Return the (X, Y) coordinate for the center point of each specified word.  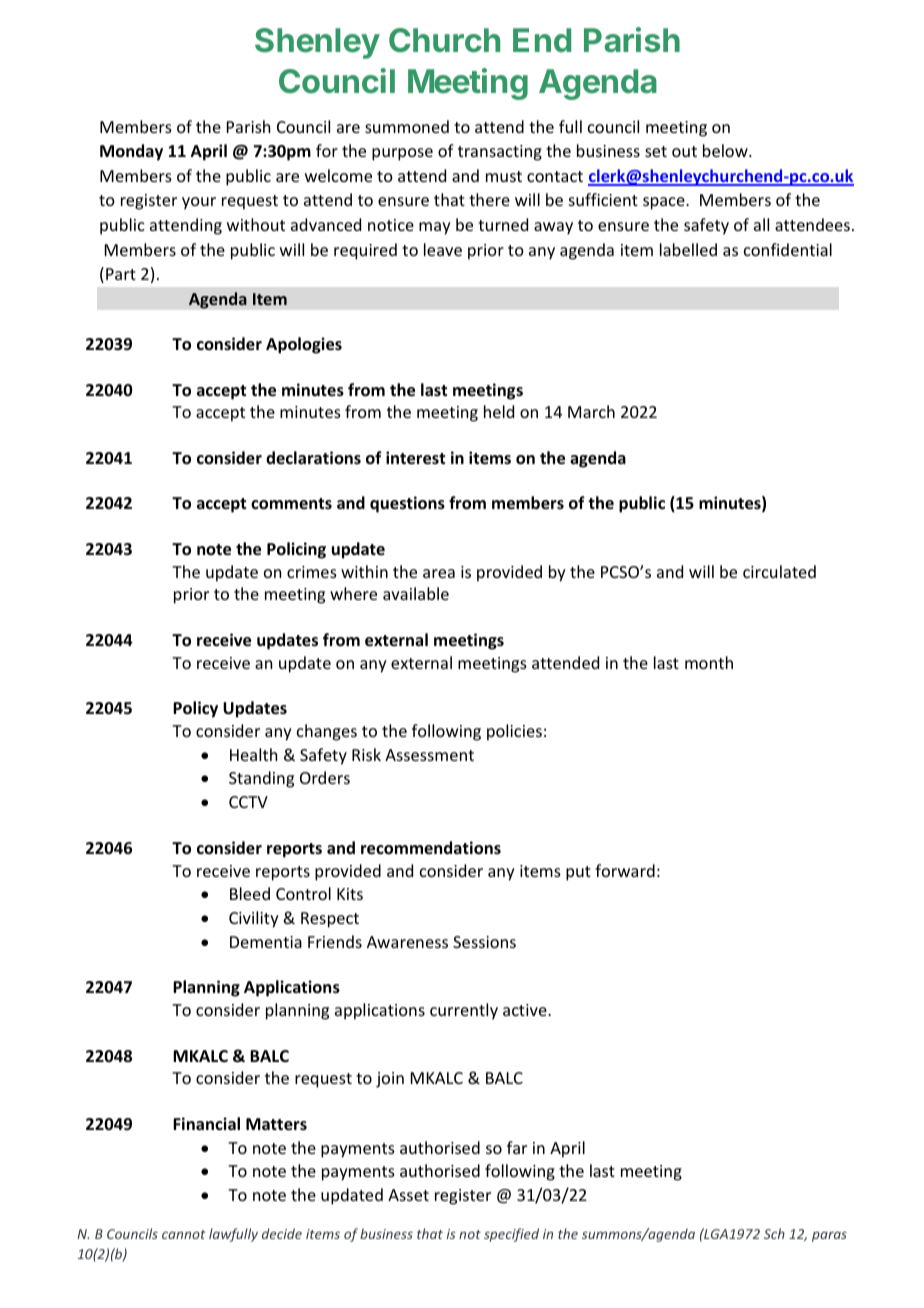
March (591, 411)
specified (511, 1235)
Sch (774, 1233)
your (199, 203)
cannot (183, 1234)
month (709, 662)
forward (625, 870)
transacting (500, 153)
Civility (254, 919)
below (726, 150)
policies (514, 732)
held (499, 411)
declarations (313, 457)
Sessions (484, 942)
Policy (195, 709)
